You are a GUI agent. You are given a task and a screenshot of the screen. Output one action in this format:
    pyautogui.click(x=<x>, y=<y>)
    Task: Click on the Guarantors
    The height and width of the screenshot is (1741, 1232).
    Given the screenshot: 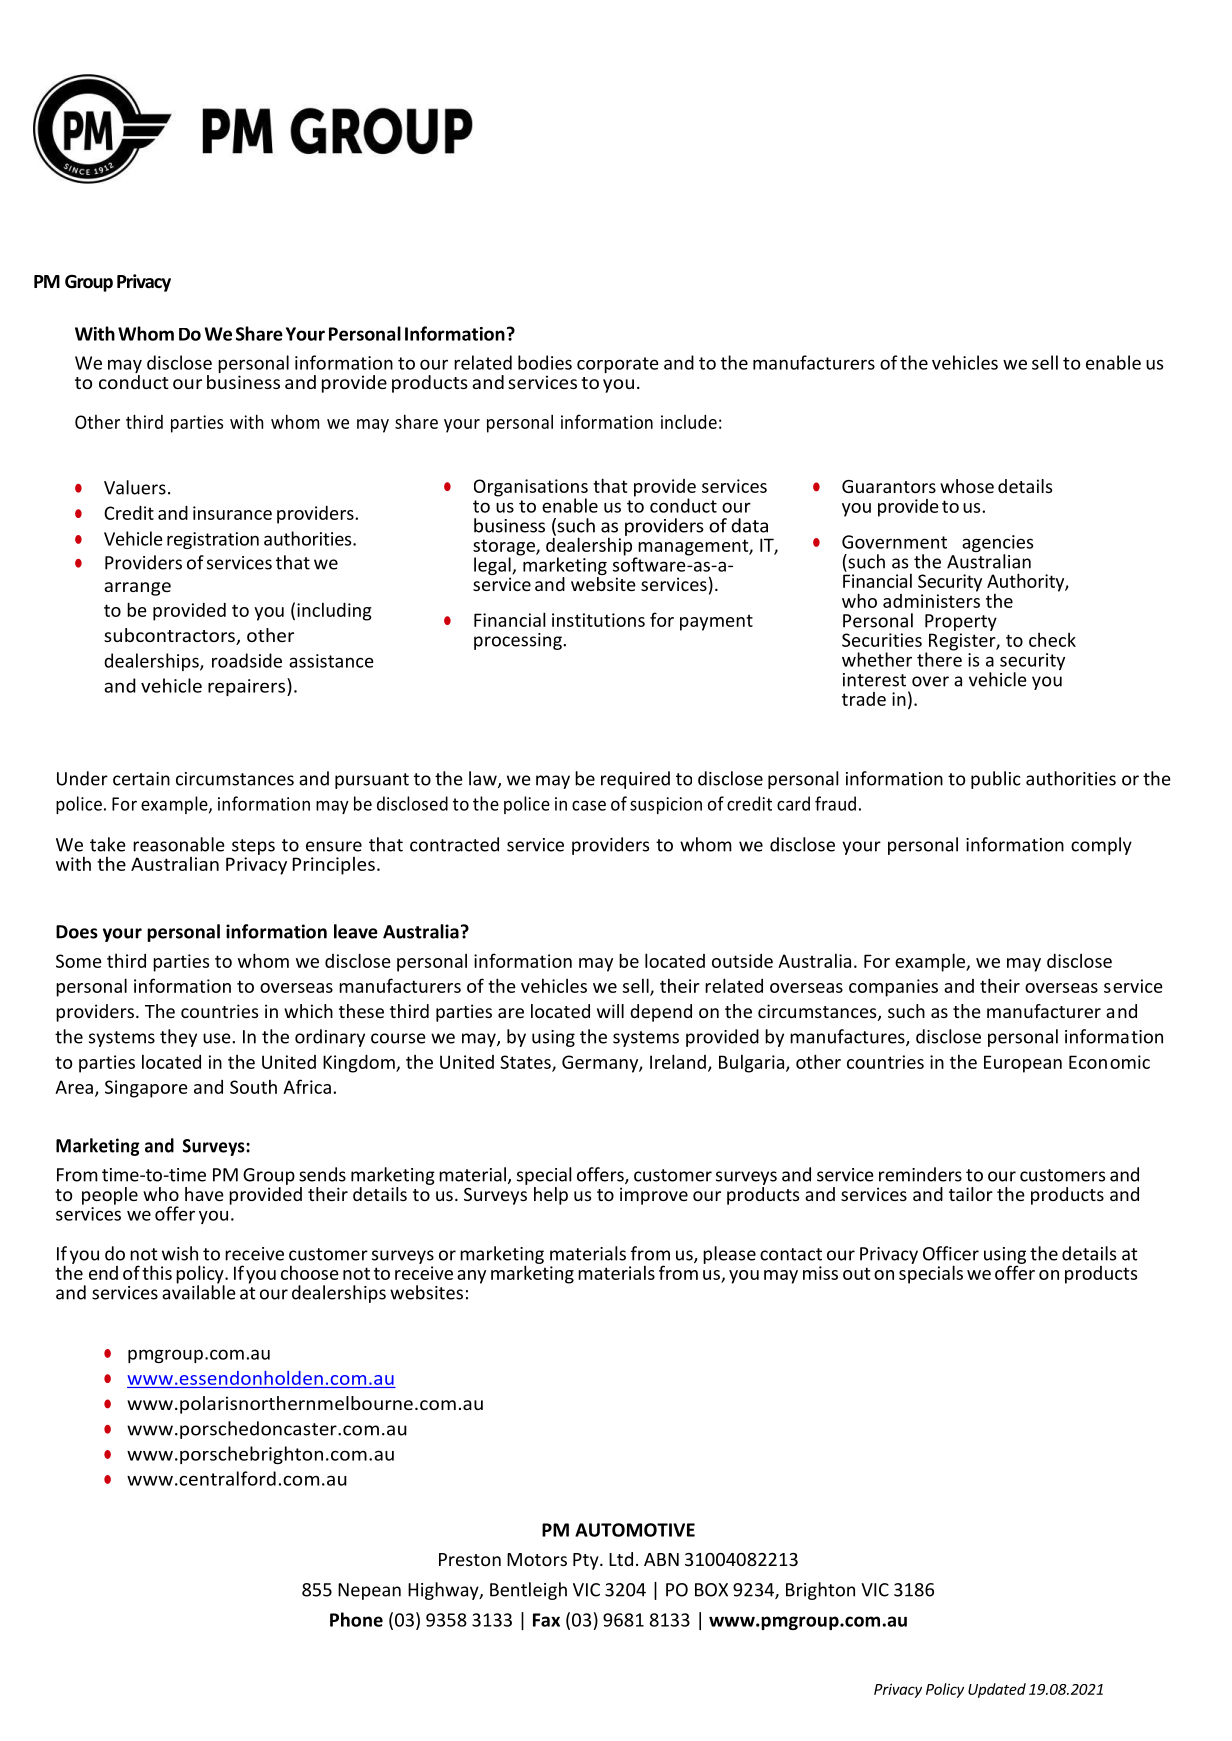 What is the action you would take?
    pyautogui.click(x=889, y=486)
